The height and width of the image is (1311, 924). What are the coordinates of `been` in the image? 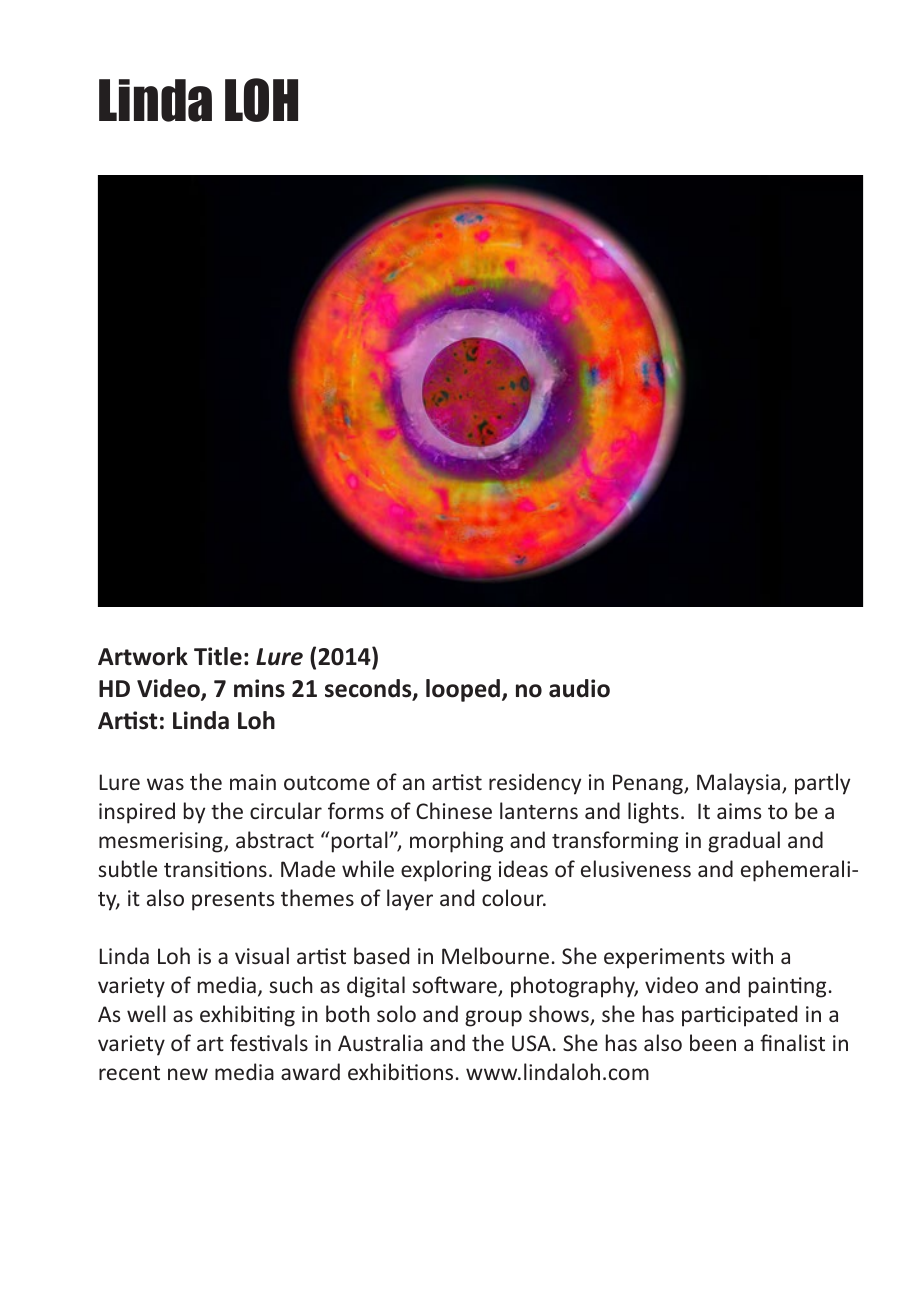 It's located at (713, 1042).
